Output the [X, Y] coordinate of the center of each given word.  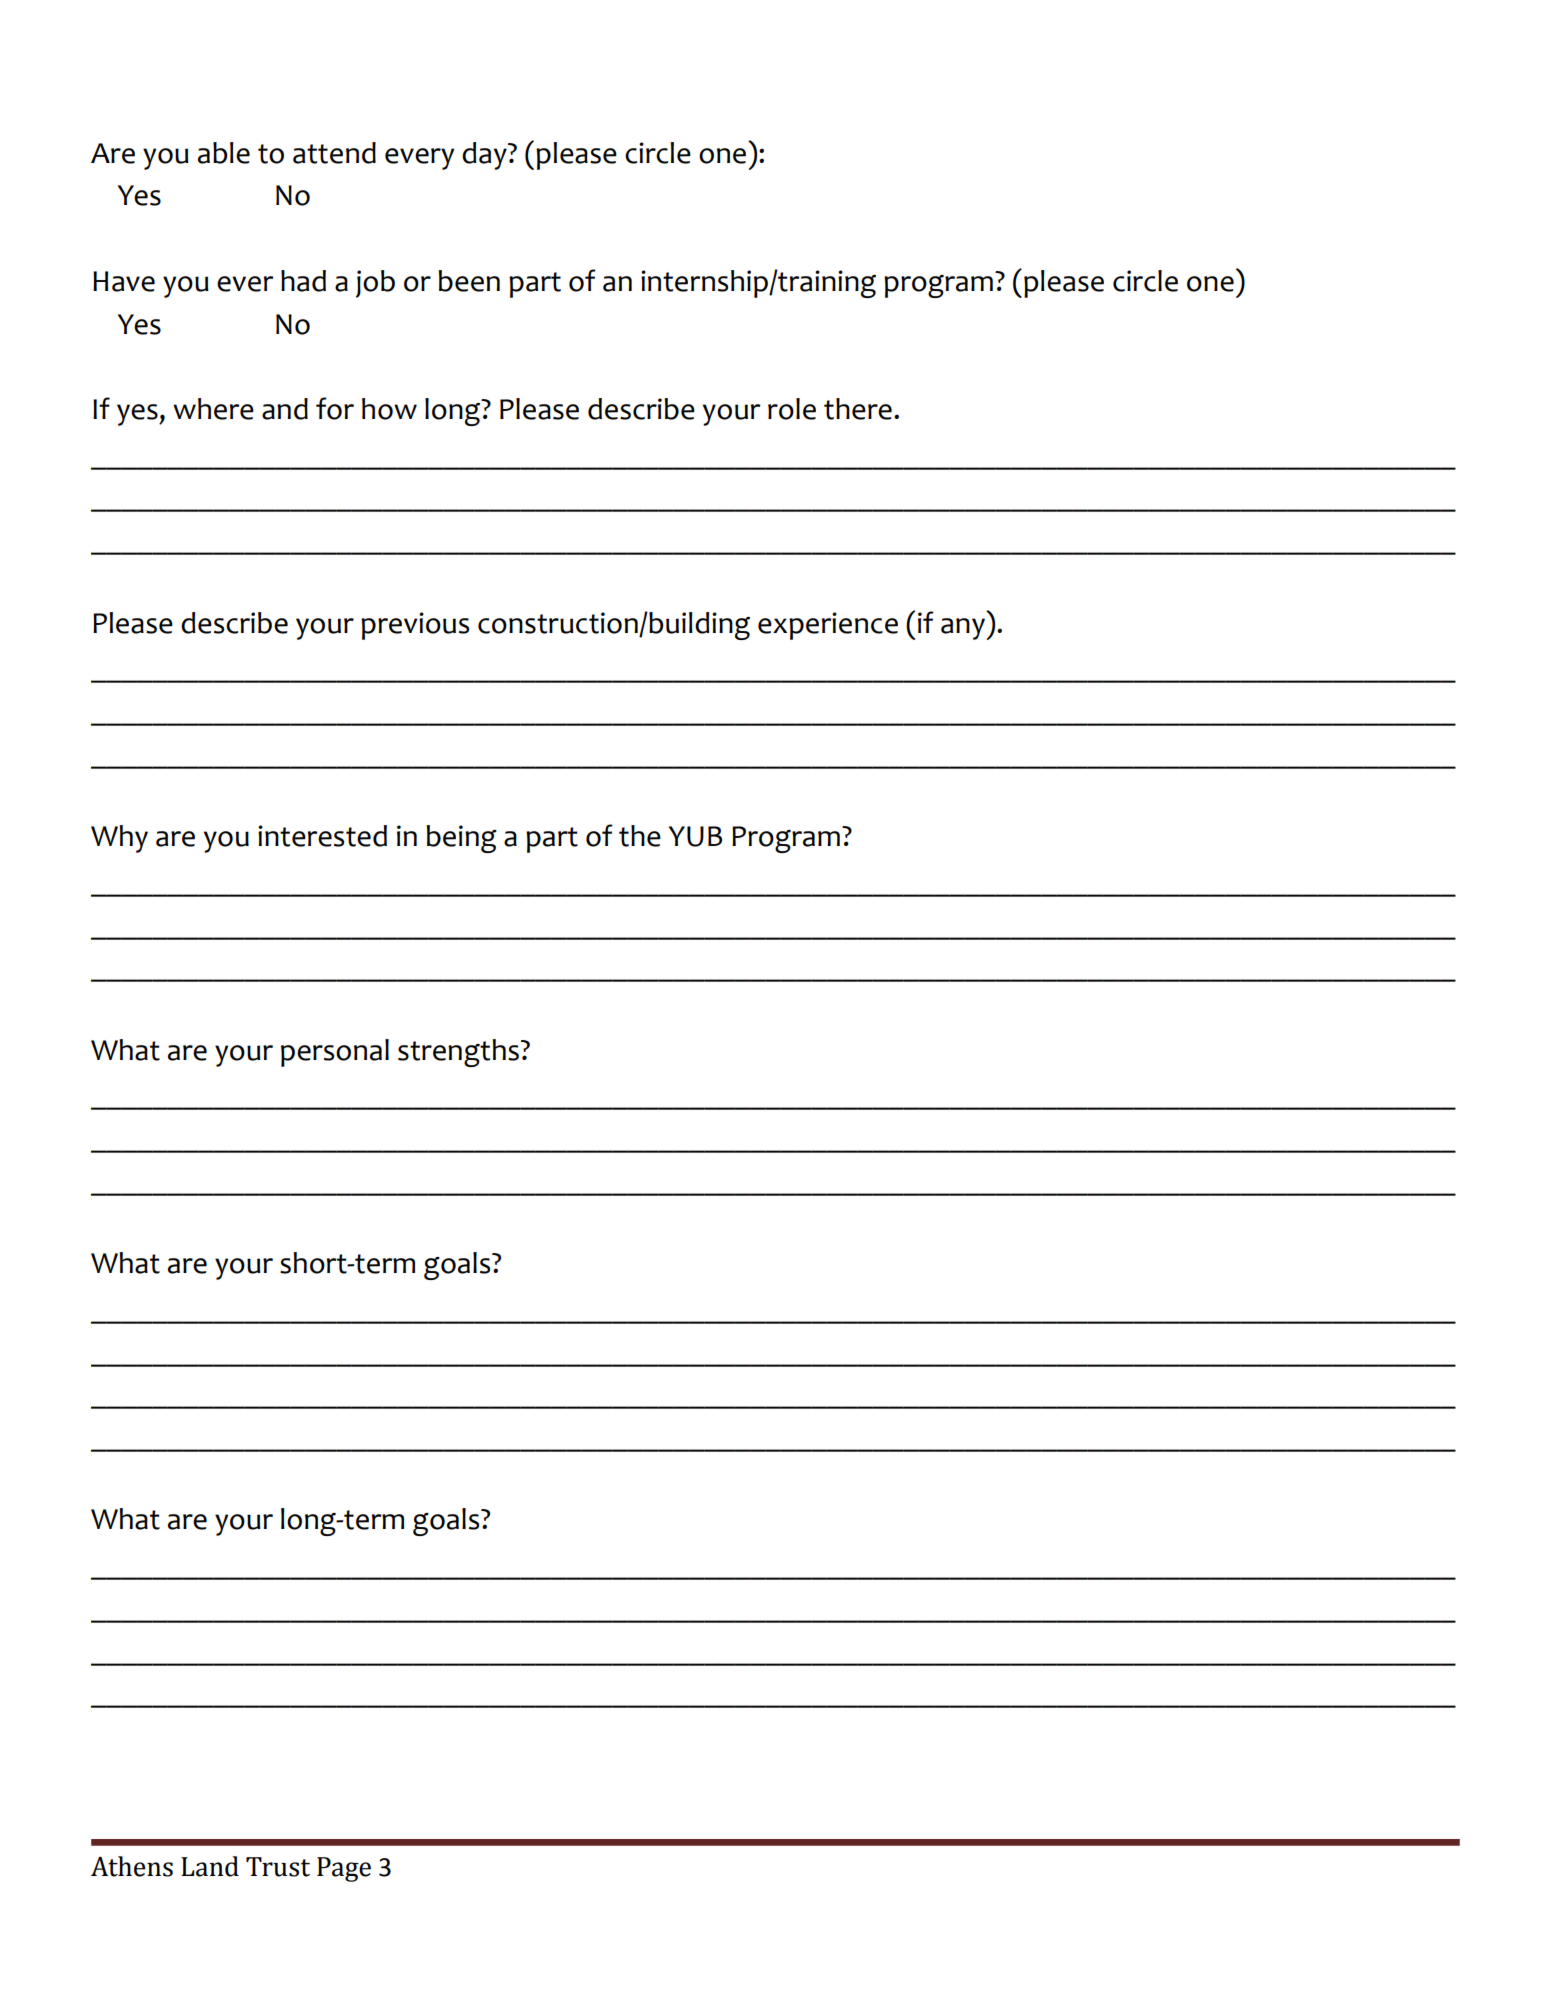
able [224, 153]
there [858, 409]
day [485, 156]
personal [335, 1053]
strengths [458, 1053]
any [963, 629]
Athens [132, 1866]
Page [344, 1869]
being [461, 839]
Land [210, 1866]
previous [415, 626]
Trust [278, 1867]
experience [828, 626]
